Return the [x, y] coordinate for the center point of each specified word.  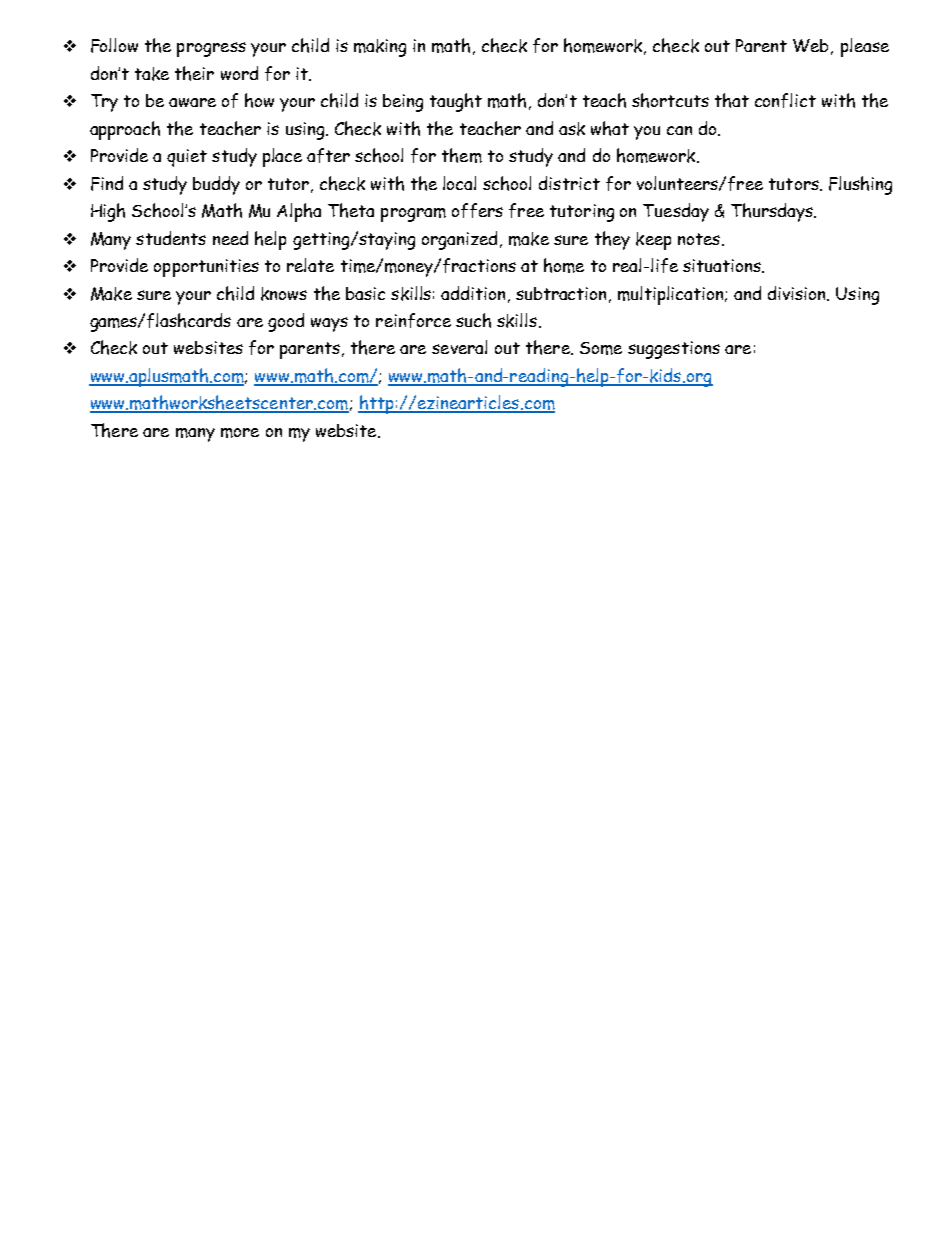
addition [473, 293]
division [798, 293]
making [380, 48]
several [459, 347]
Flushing [860, 185]
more [240, 433]
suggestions [674, 350]
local [459, 183]
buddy [216, 185]
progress [211, 49]
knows [284, 294]
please [865, 47]
